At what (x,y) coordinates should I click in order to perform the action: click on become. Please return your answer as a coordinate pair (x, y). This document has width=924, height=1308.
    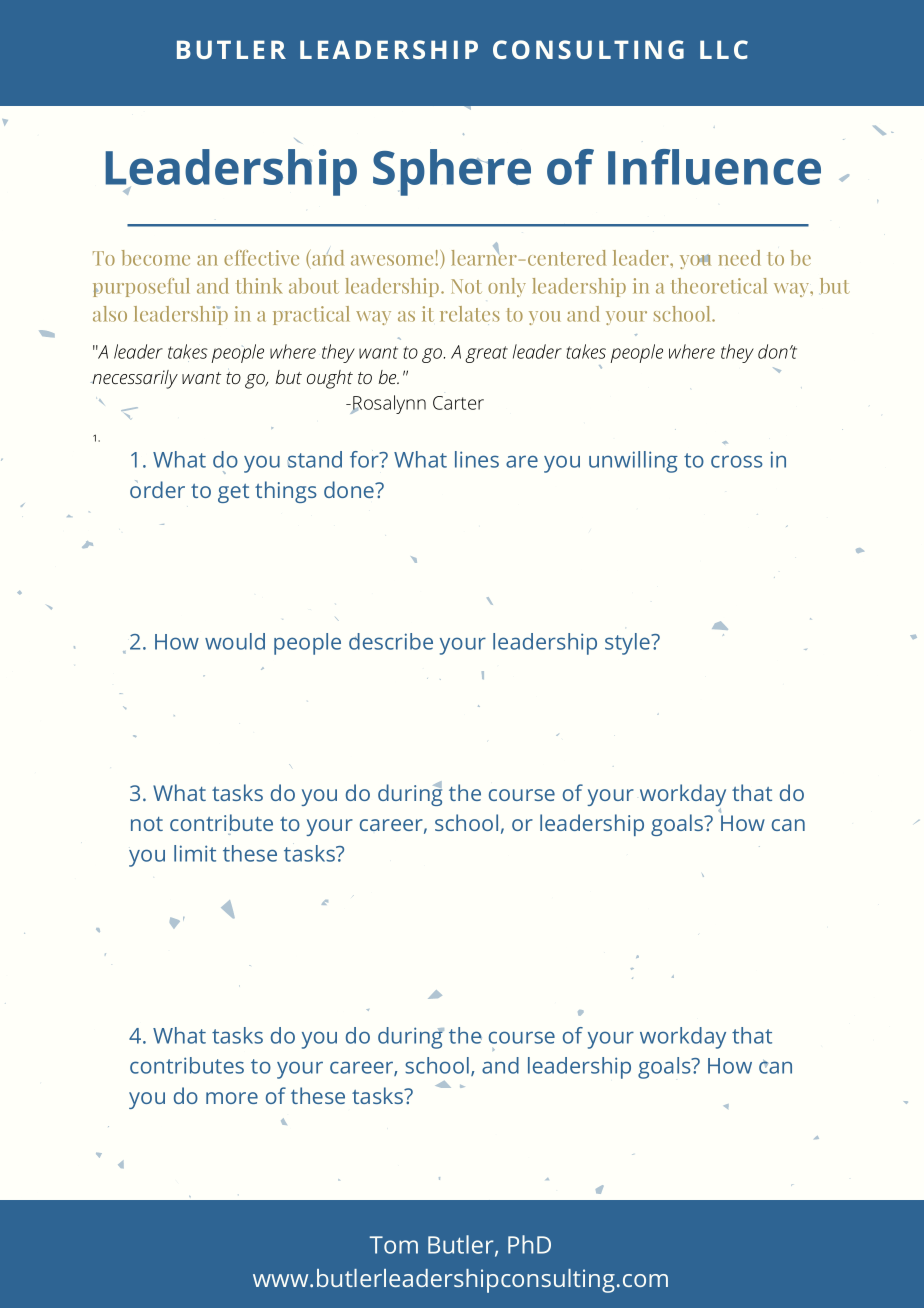
    Looking at the image, I should click on (156, 258).
